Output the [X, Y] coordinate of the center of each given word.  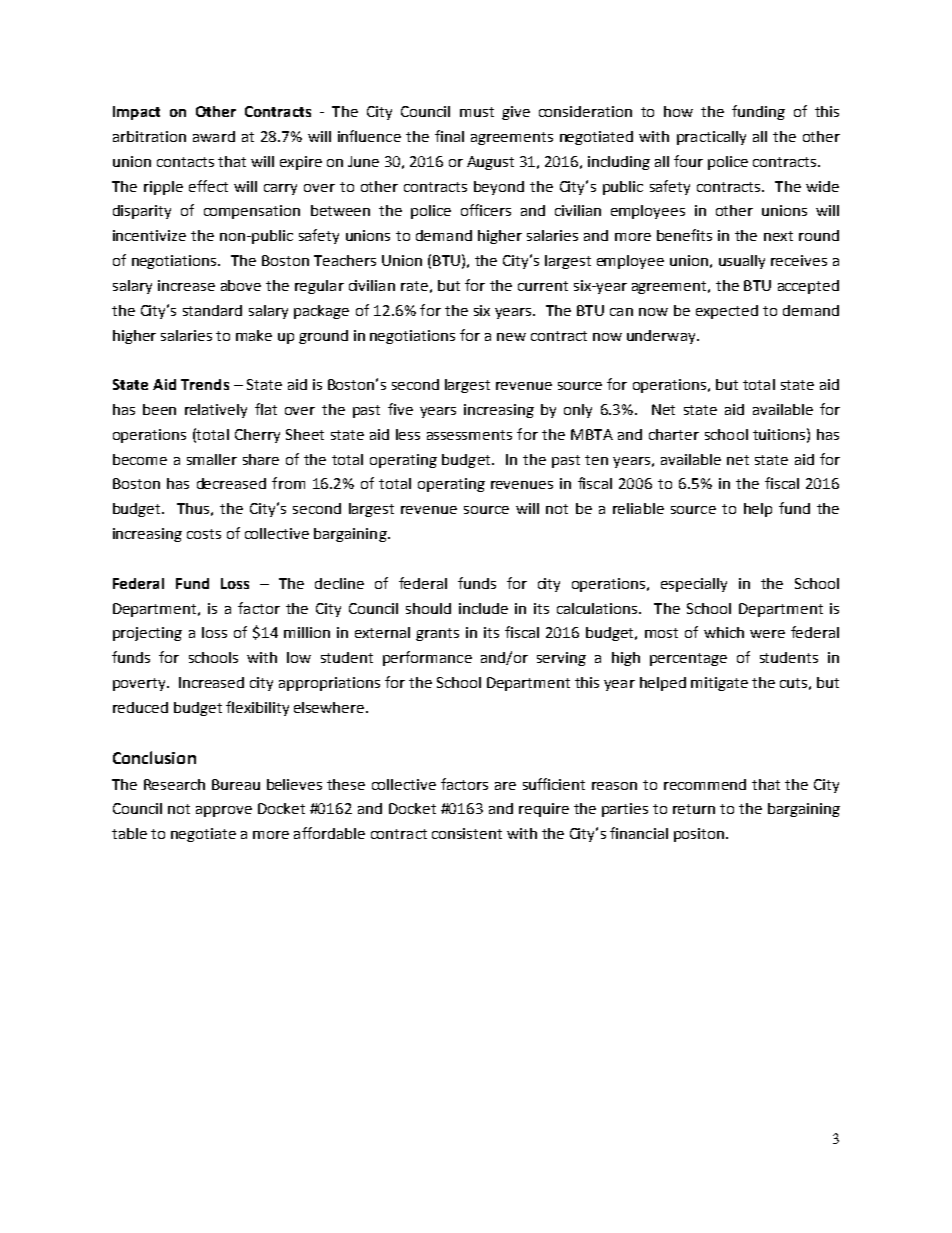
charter [674, 434]
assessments [469, 435]
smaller [212, 459]
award [214, 136]
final [449, 136]
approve [224, 811]
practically [711, 138]
